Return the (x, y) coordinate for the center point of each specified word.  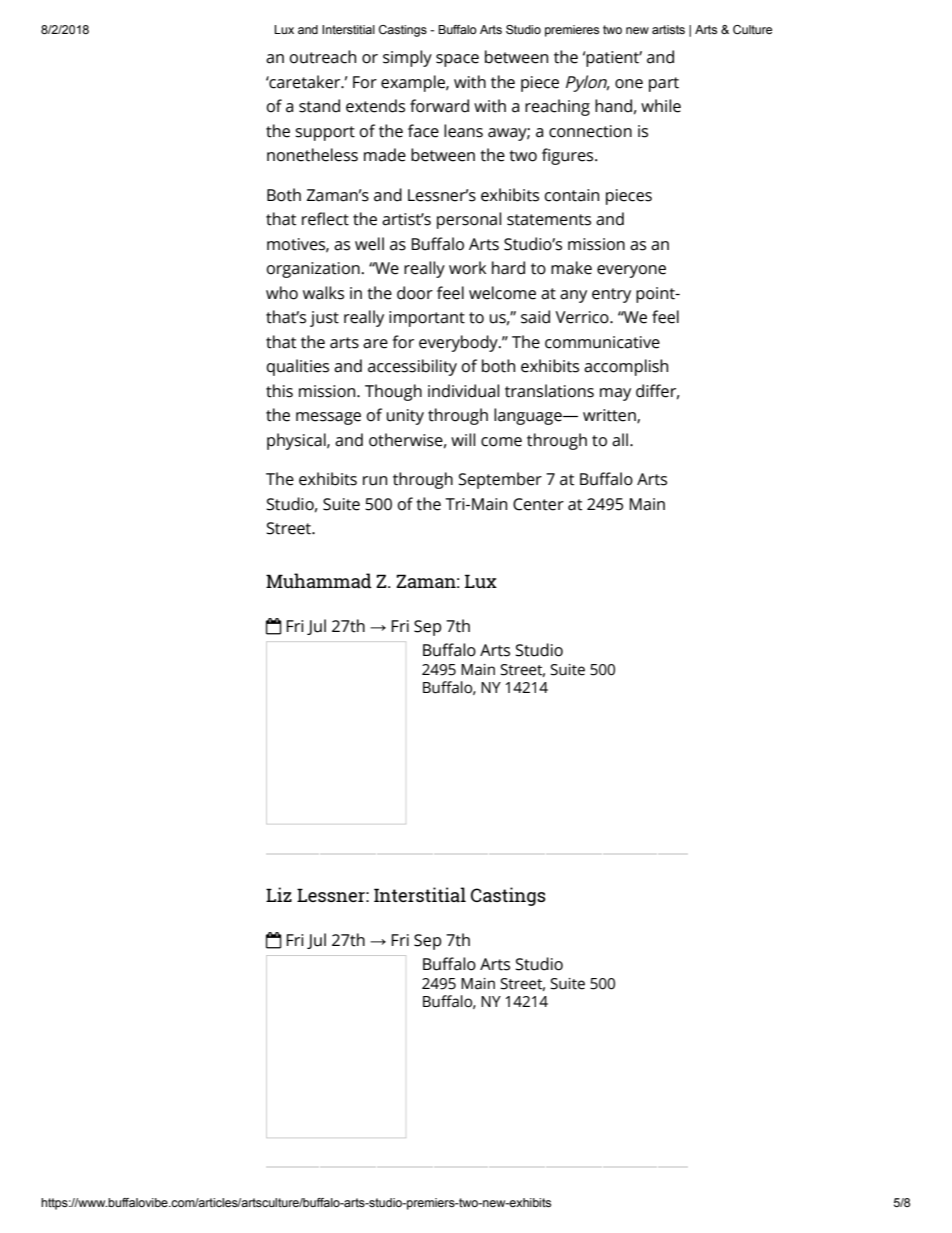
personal (469, 220)
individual (463, 391)
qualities (298, 367)
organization (313, 270)
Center (538, 504)
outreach (323, 57)
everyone (631, 271)
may (615, 394)
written (610, 416)
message (328, 418)
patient (614, 59)
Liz (279, 894)
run (375, 481)
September (500, 480)
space (457, 60)
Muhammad (319, 580)
